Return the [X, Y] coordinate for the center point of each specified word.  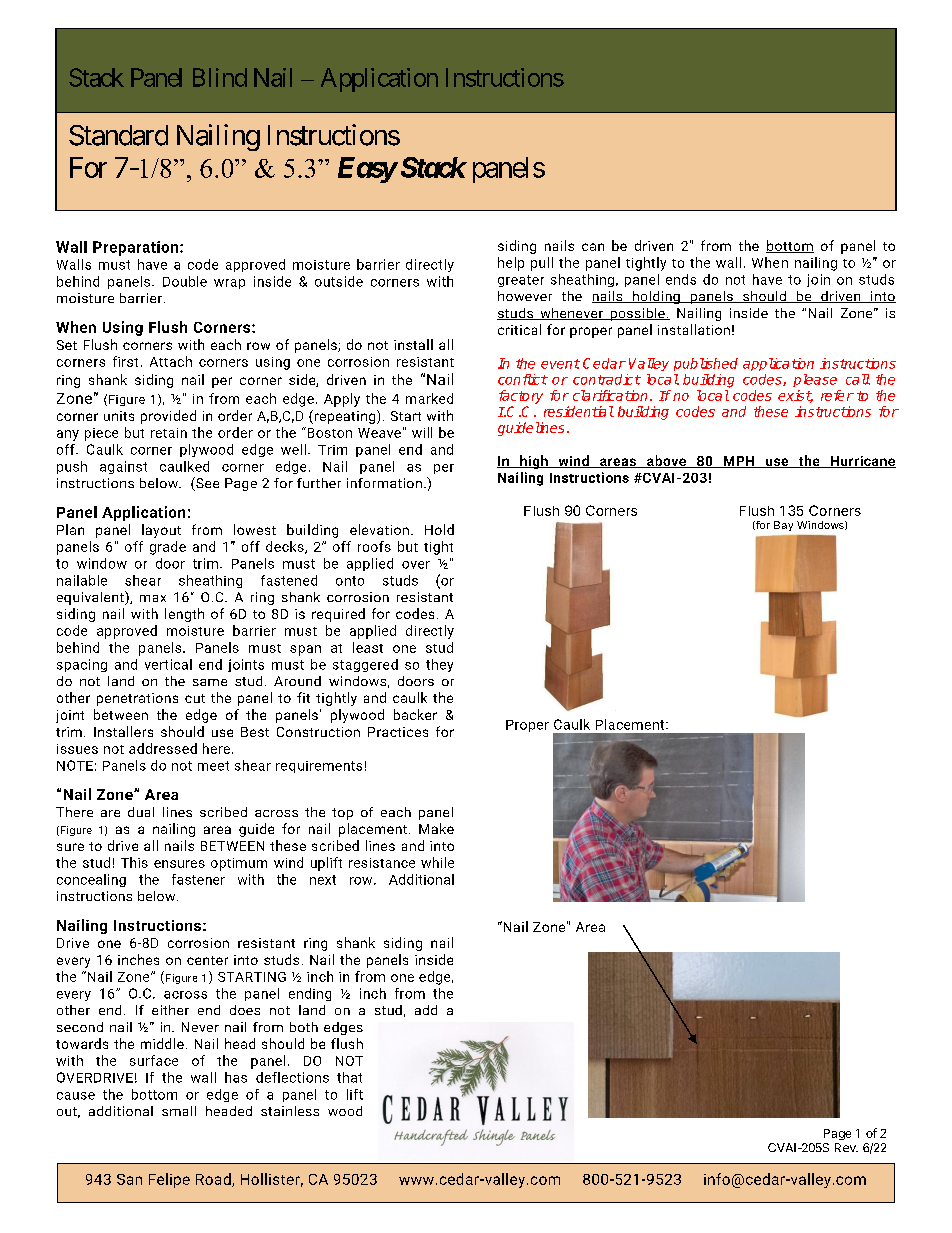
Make [436, 828]
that [349, 1077]
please [815, 380]
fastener [198, 879]
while [437, 862]
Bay [783, 526]
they [439, 665]
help [511, 264]
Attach [171, 361]
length [184, 615]
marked [429, 398]
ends [681, 279]
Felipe [169, 1180]
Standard [118, 135]
